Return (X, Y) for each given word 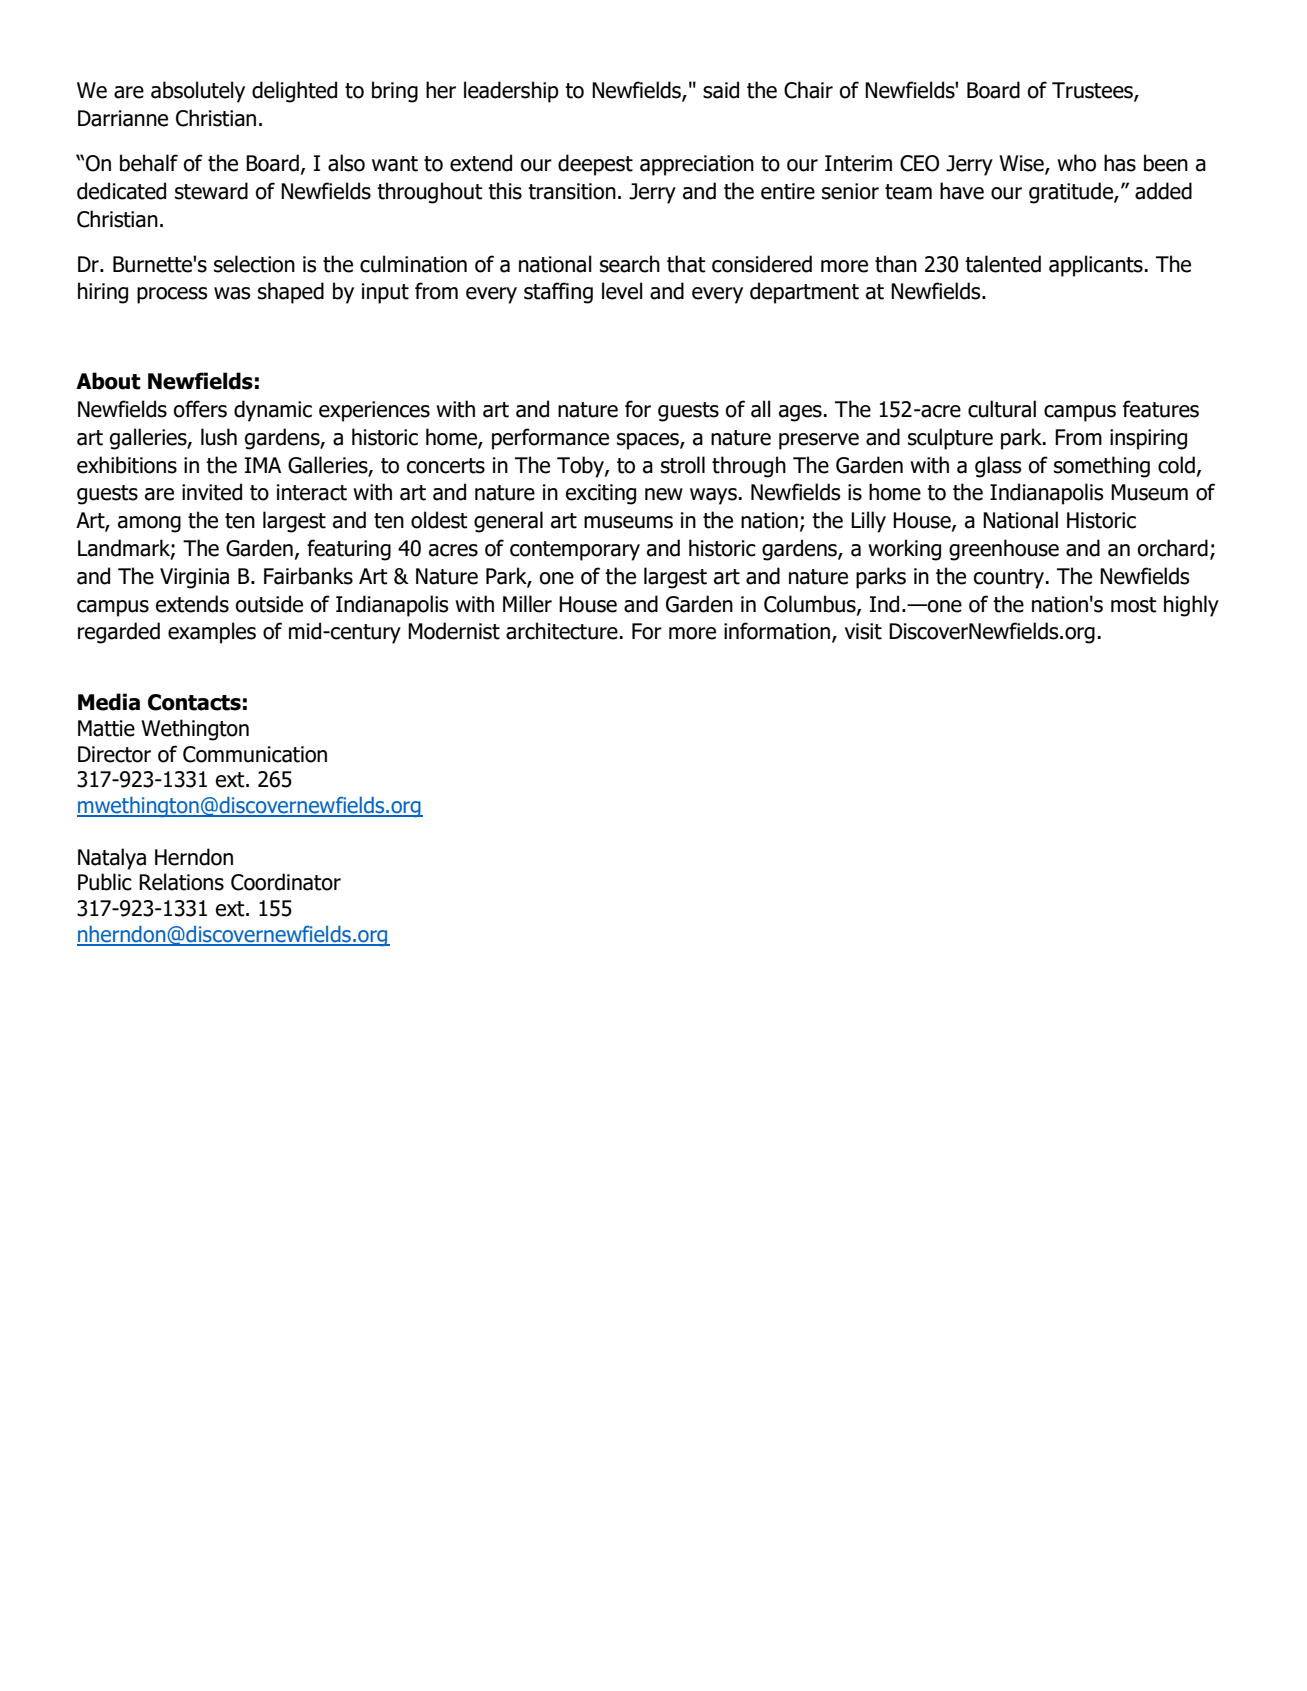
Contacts (194, 702)
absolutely (198, 92)
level (622, 291)
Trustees (1093, 91)
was (232, 293)
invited (212, 492)
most (1134, 605)
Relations (181, 882)
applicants (1096, 266)
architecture (562, 631)
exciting (601, 494)
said (721, 90)
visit (863, 631)
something (1102, 467)
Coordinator (286, 882)
